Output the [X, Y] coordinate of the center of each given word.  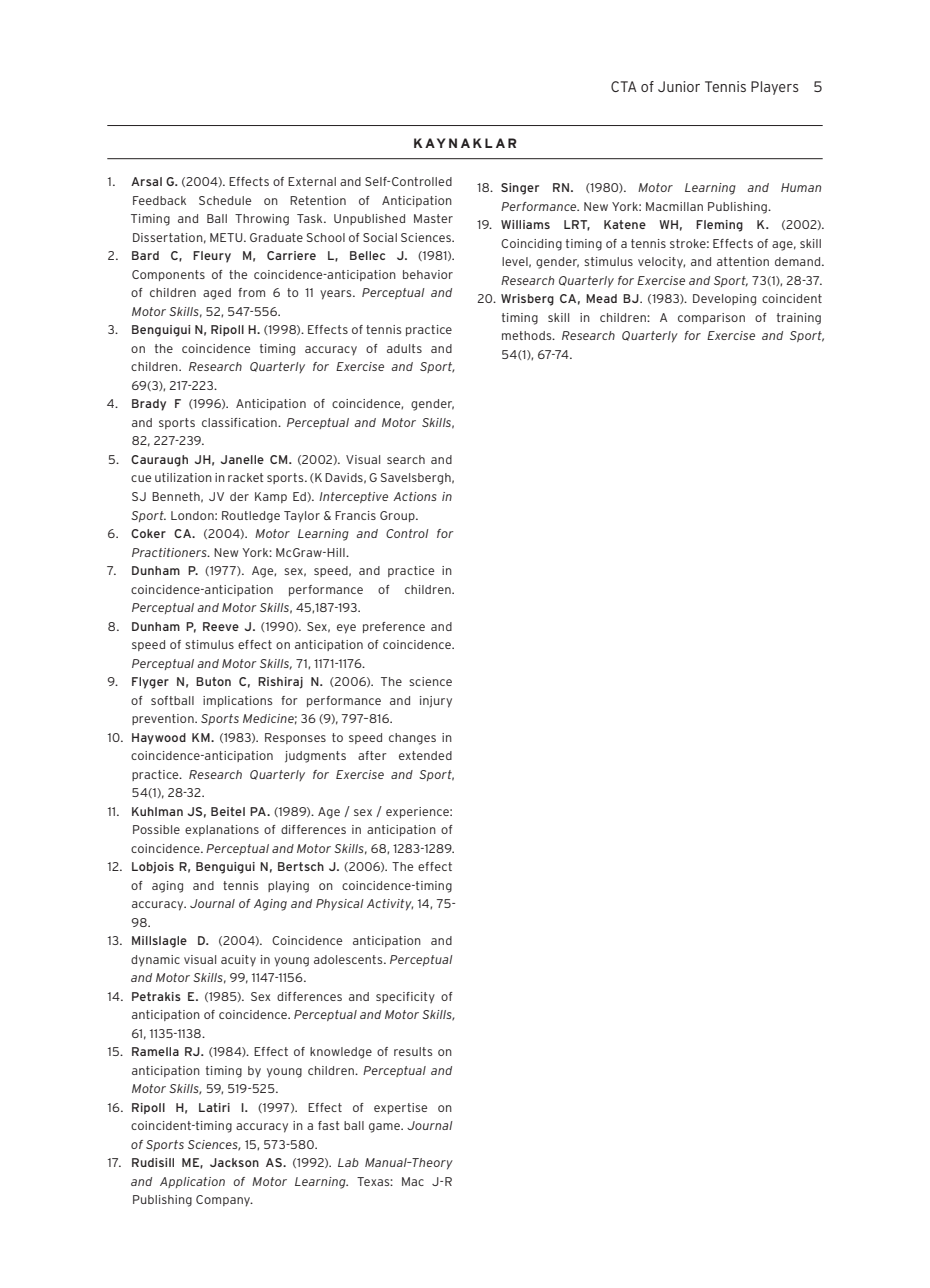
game [385, 1128]
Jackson [234, 1162]
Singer [520, 189]
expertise [400, 1108]
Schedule [225, 200]
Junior [679, 86]
